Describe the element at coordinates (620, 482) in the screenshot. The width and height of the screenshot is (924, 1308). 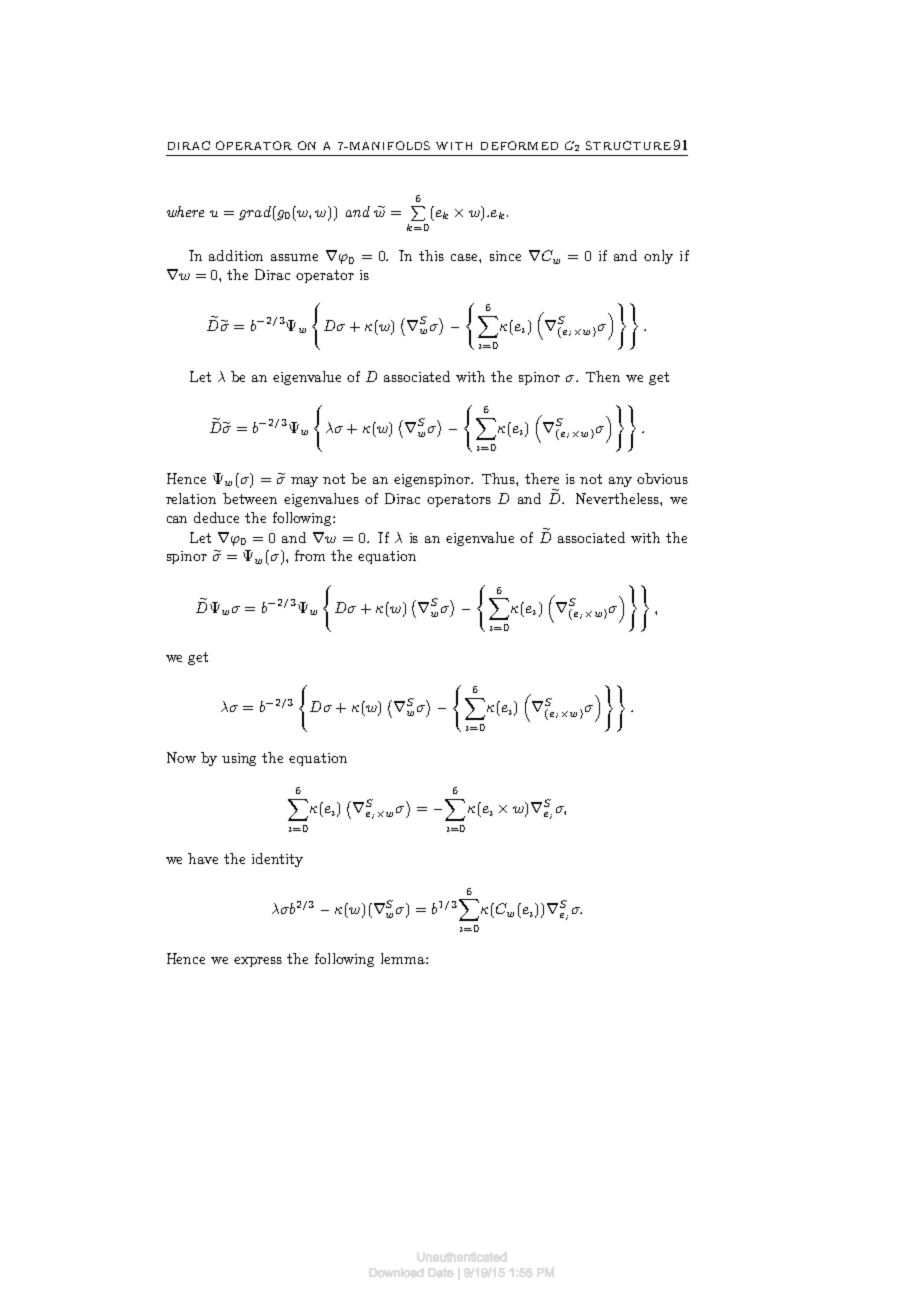
I see `any` at that location.
